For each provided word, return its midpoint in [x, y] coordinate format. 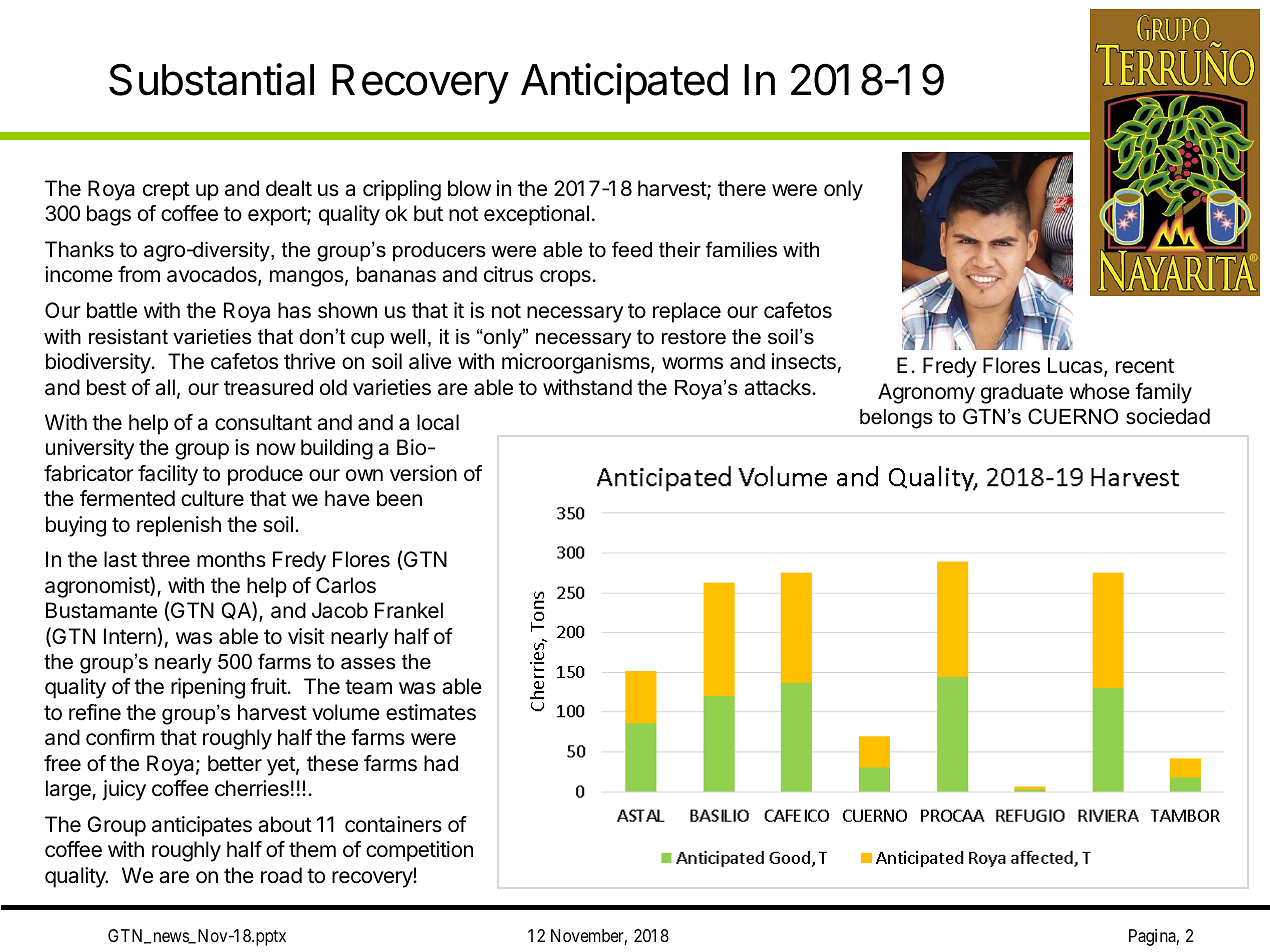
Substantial [211, 79]
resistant [128, 337]
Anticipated [624, 83]
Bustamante [101, 610]
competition [419, 851]
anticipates [202, 826]
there [742, 188]
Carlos [346, 585]
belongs [896, 419]
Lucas [1076, 367]
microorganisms [577, 363]
